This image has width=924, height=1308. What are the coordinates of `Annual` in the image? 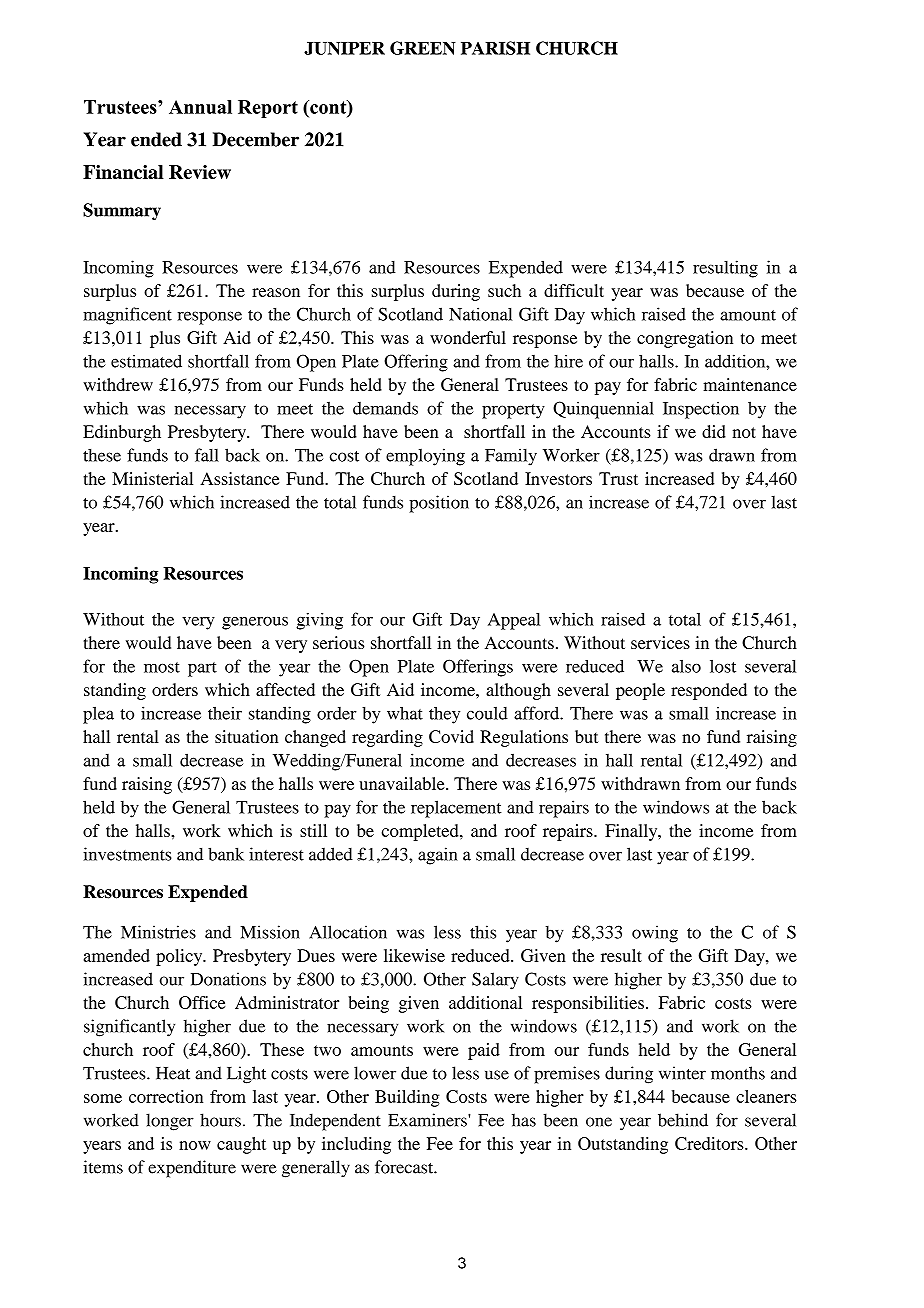 It's located at (200, 107).
